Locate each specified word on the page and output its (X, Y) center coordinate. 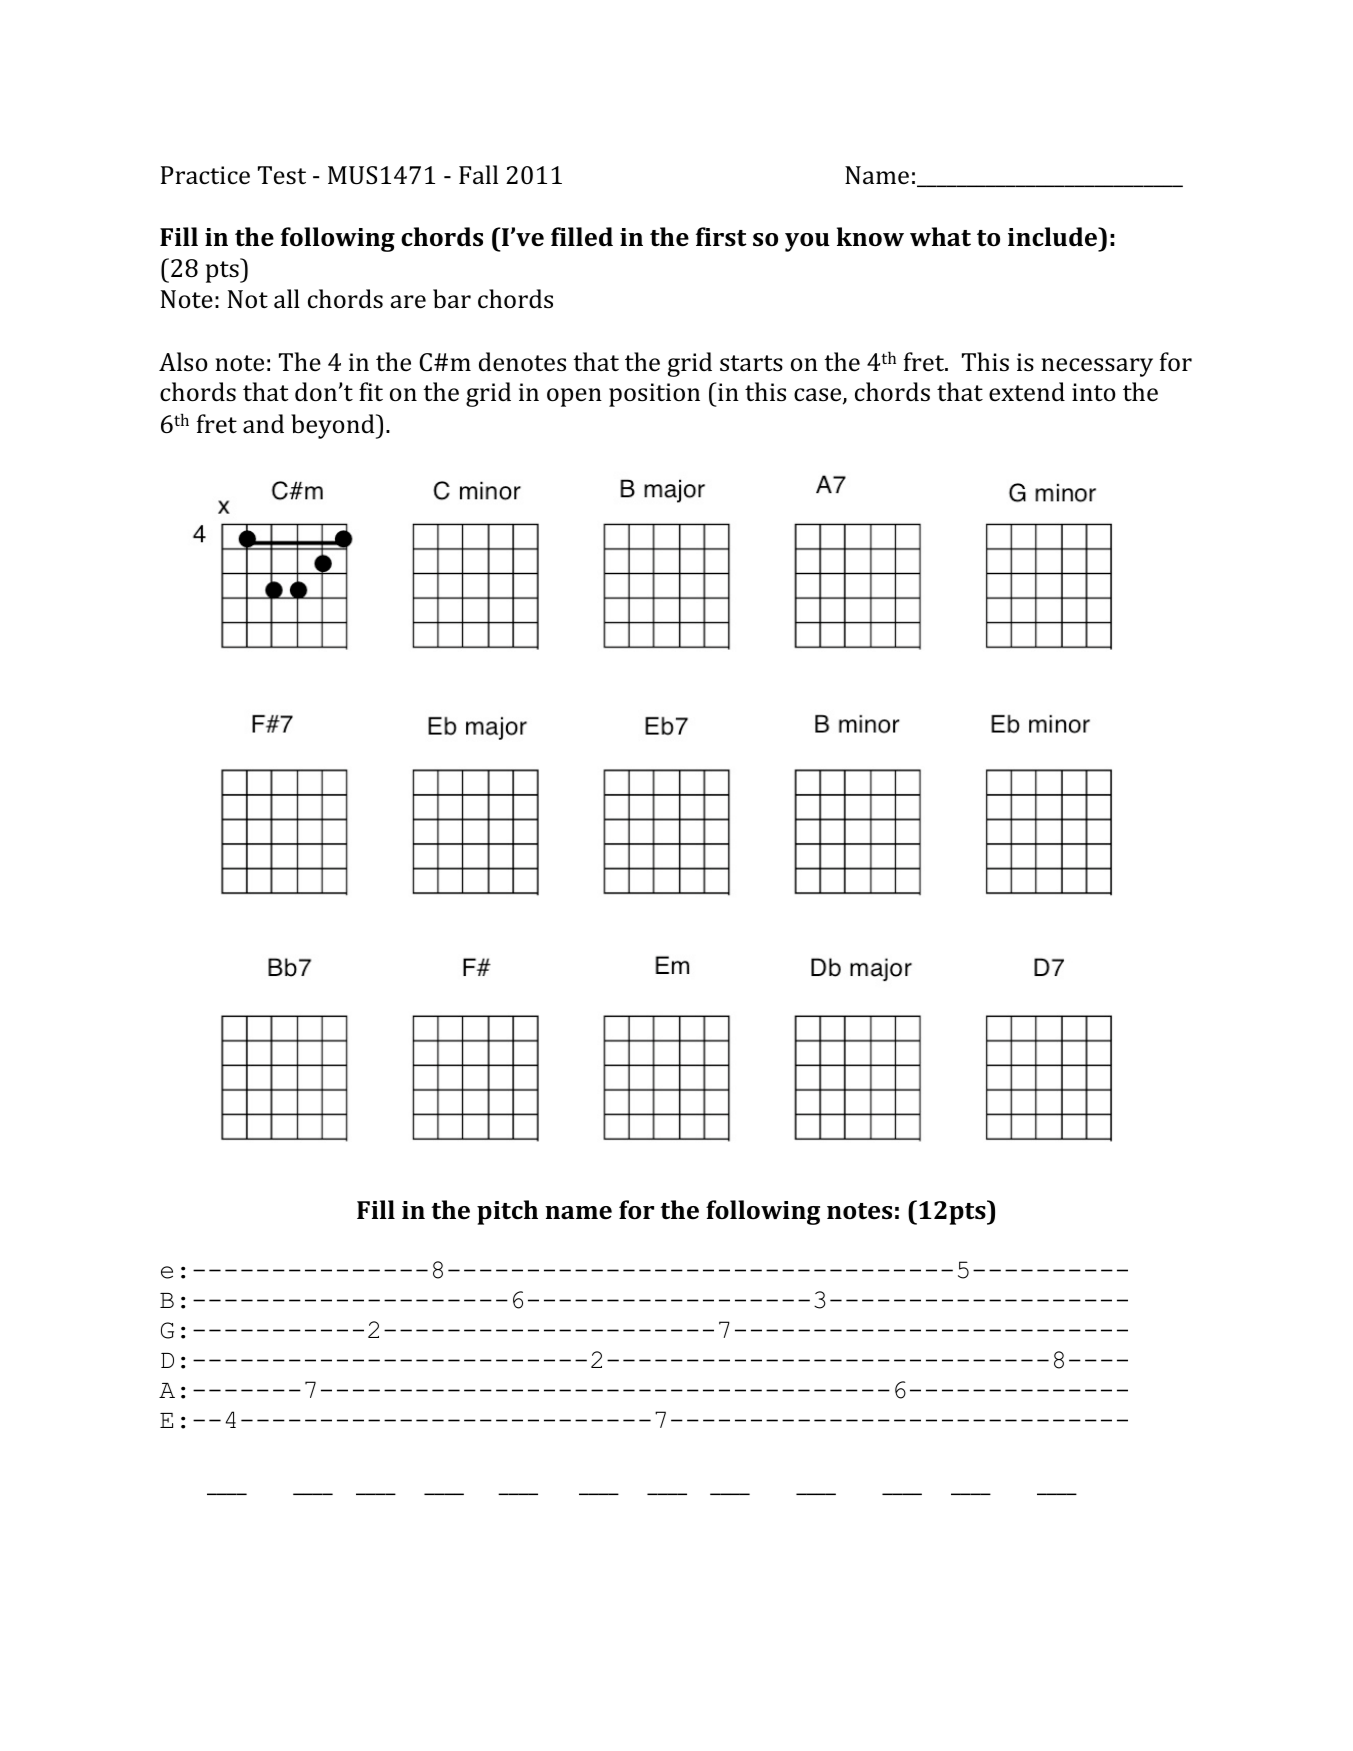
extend (1027, 392)
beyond (334, 426)
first (721, 237)
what (940, 236)
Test (282, 175)
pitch (507, 1212)
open (574, 397)
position (654, 395)
